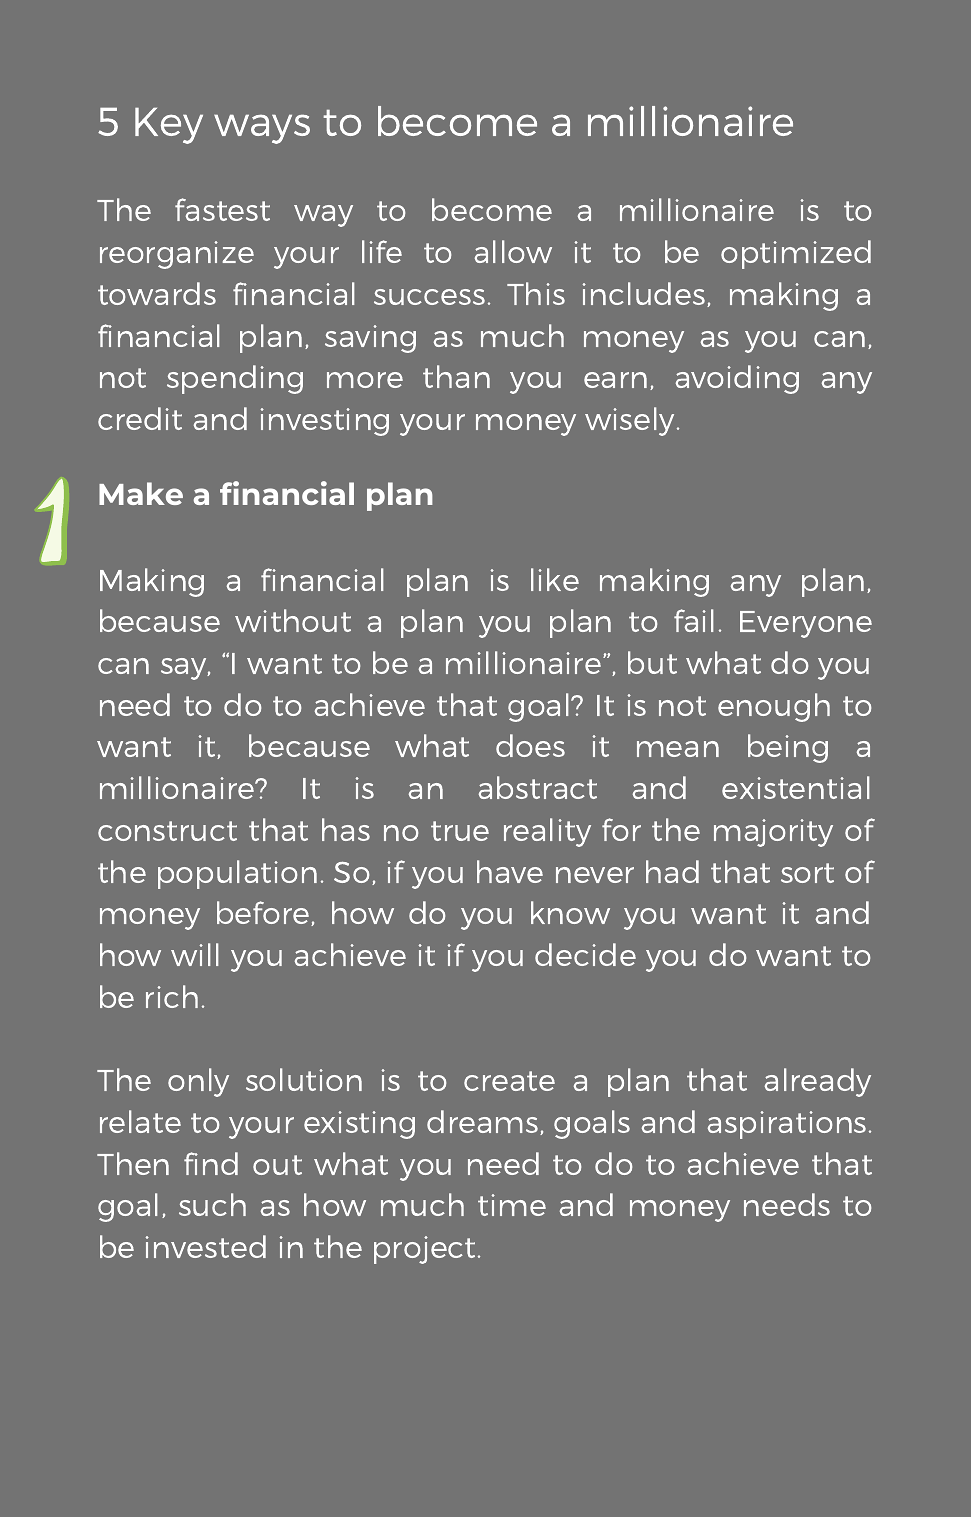 Image resolution: width=971 pixels, height=1517 pixels. What do you see at coordinates (262, 129) in the image?
I see `ways` at bounding box center [262, 129].
